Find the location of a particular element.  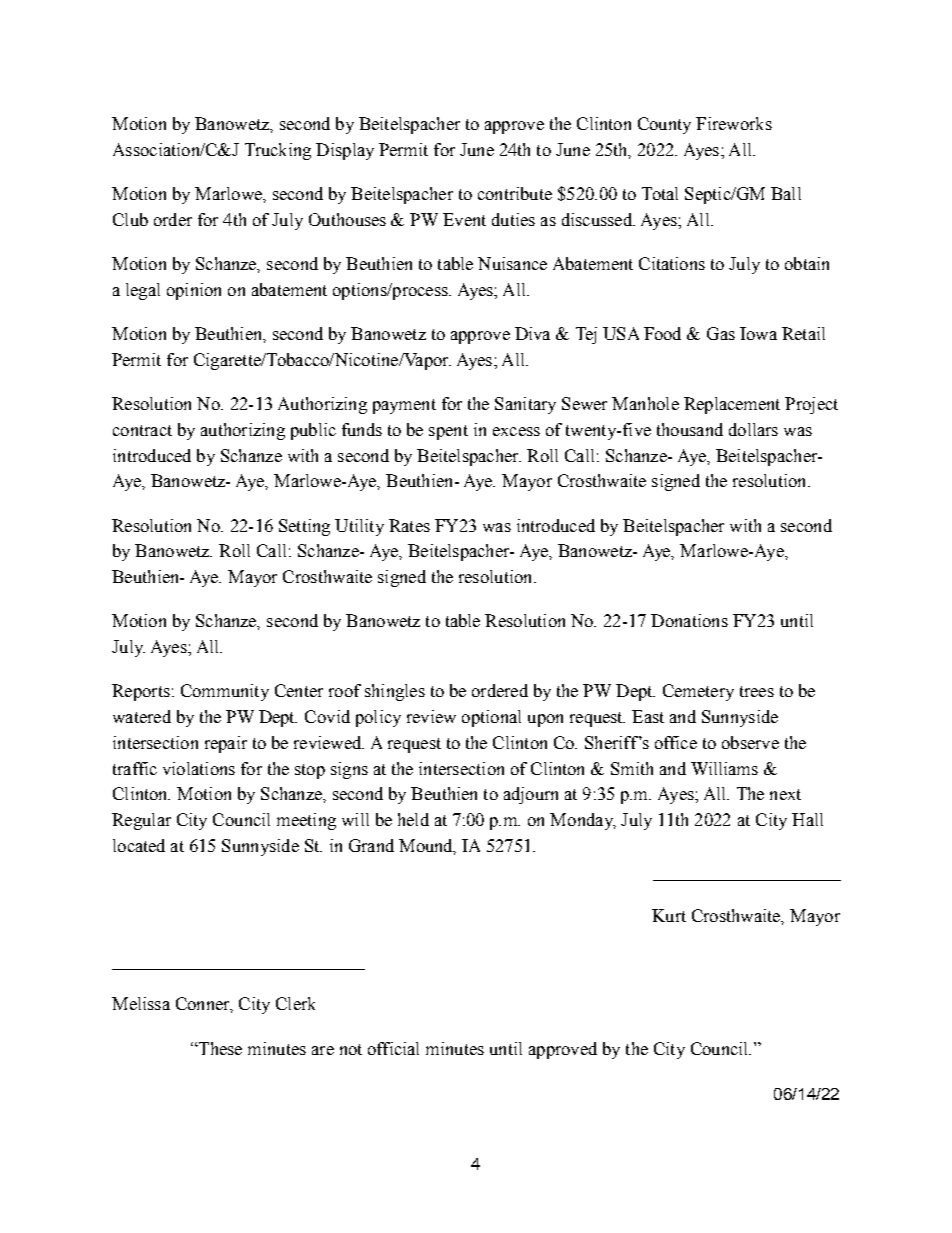

Hall is located at coordinates (807, 819).
